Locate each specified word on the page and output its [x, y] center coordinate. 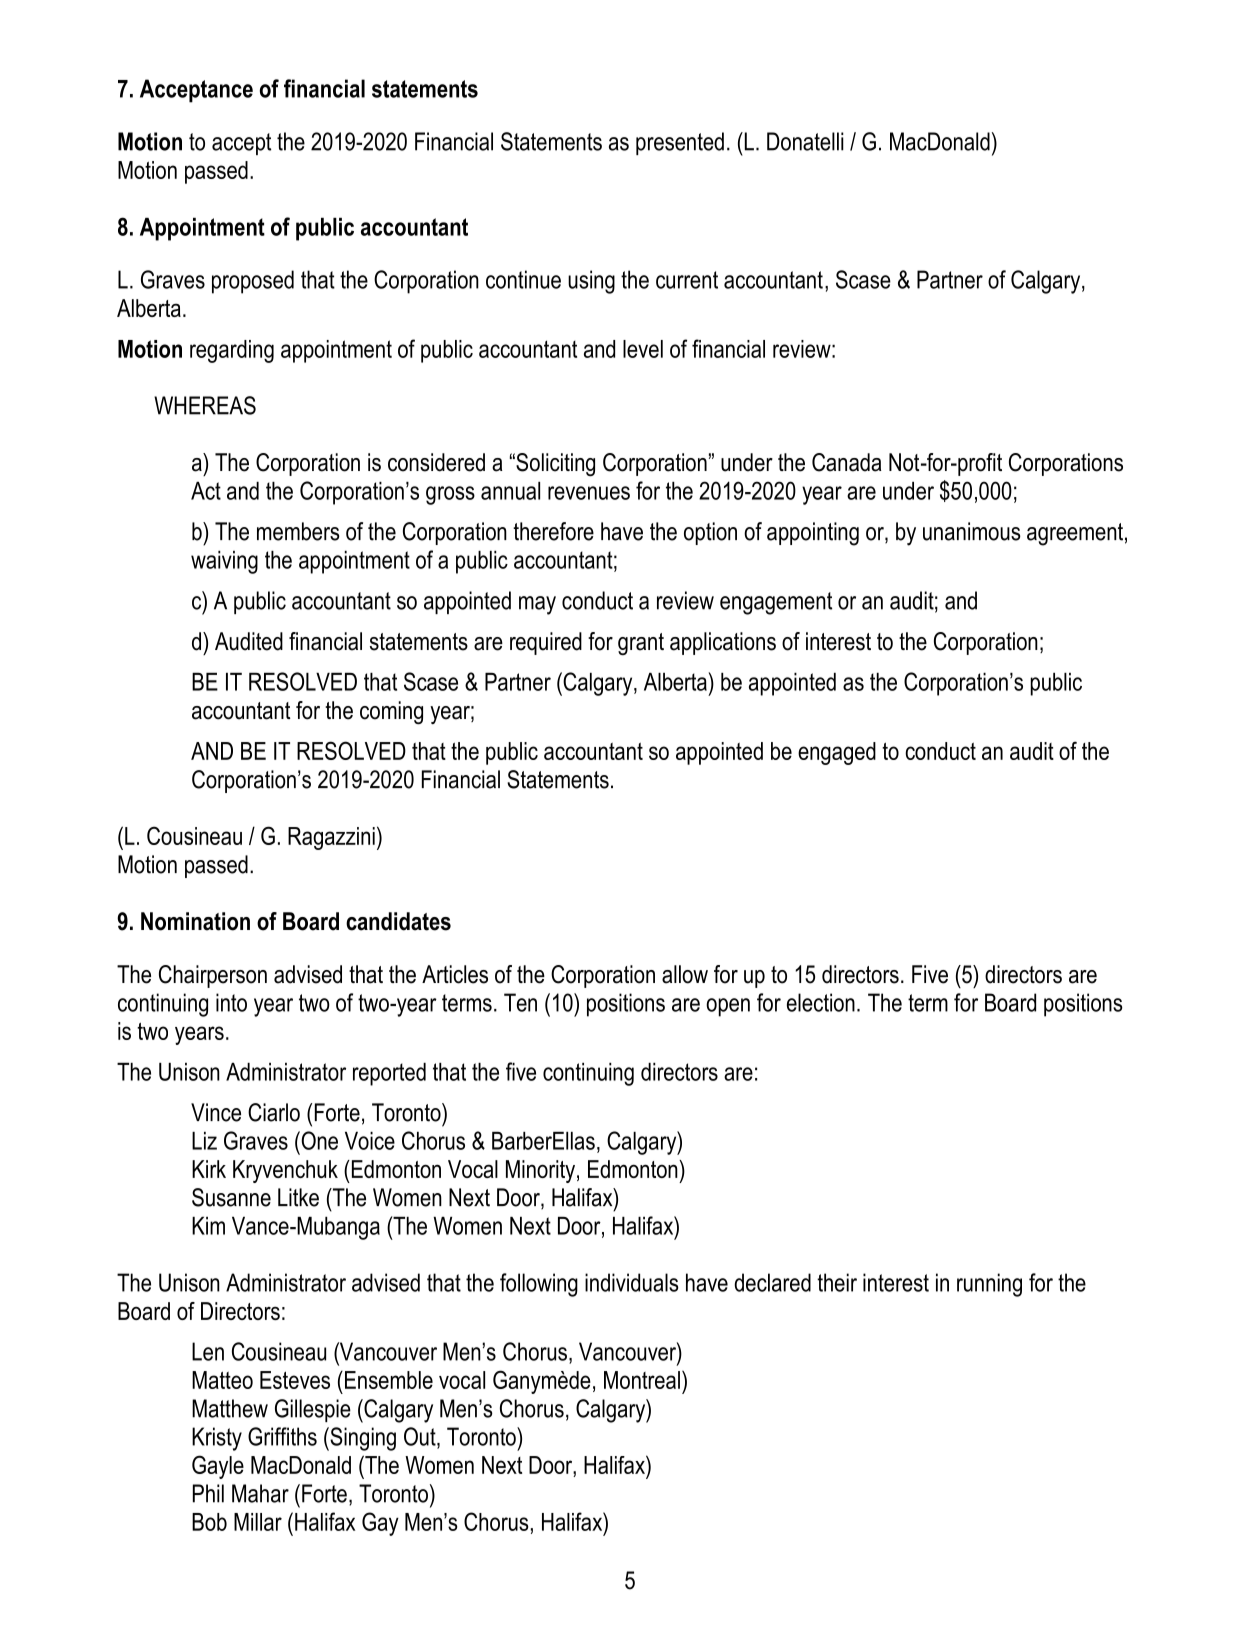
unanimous [972, 531]
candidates [398, 921]
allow [685, 974]
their [837, 1282]
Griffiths [282, 1436]
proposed [253, 282]
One [318, 1140]
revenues [589, 493]
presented [680, 143]
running [989, 1285]
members [298, 531]
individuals [632, 1282]
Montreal [642, 1380]
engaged [837, 753]
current [687, 280]
